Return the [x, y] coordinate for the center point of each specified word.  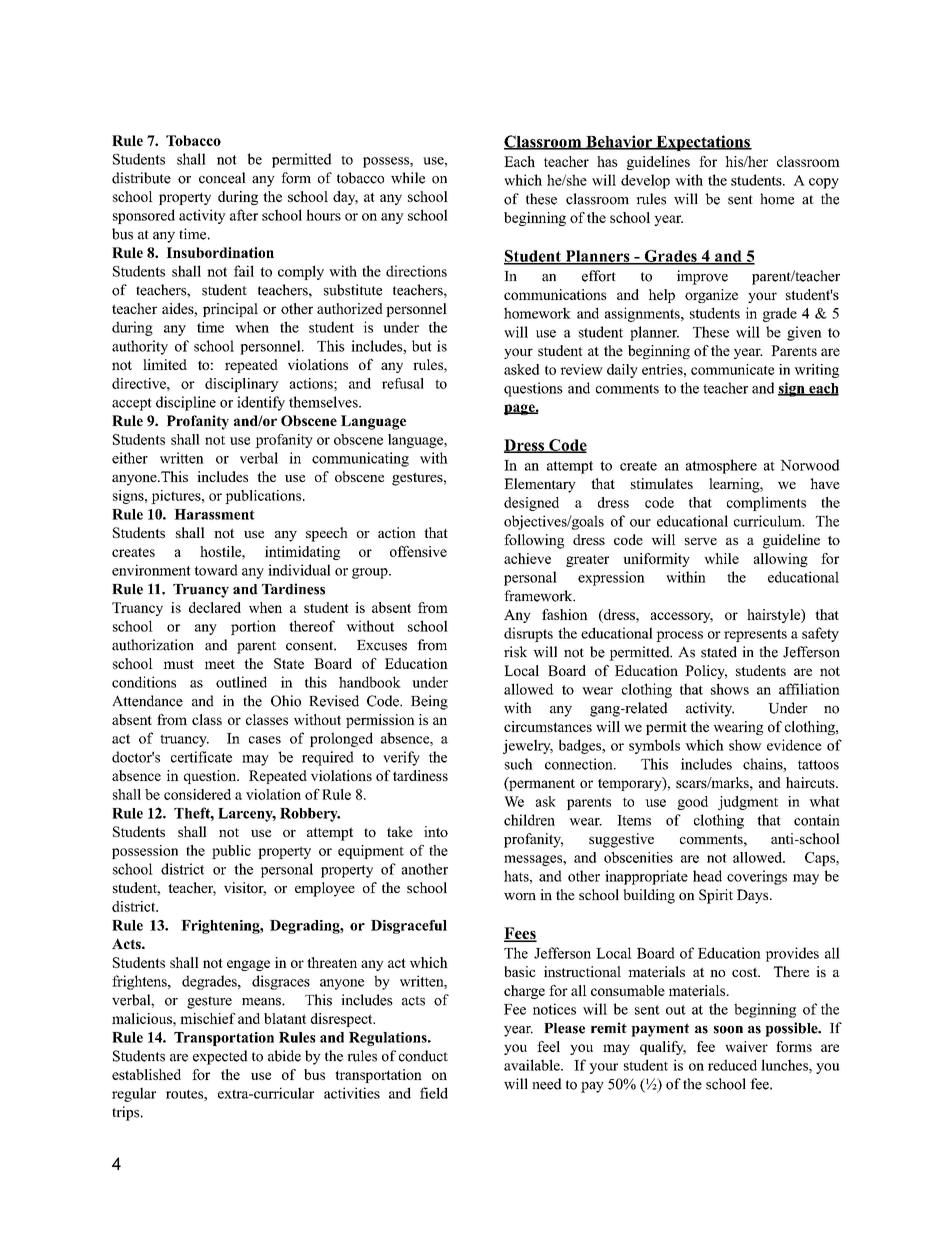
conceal [222, 178]
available [533, 1065]
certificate [201, 757]
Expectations [703, 143]
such [519, 764]
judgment [748, 803]
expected [220, 1057]
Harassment [214, 514]
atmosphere [721, 466]
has [607, 161]
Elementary [540, 485]
